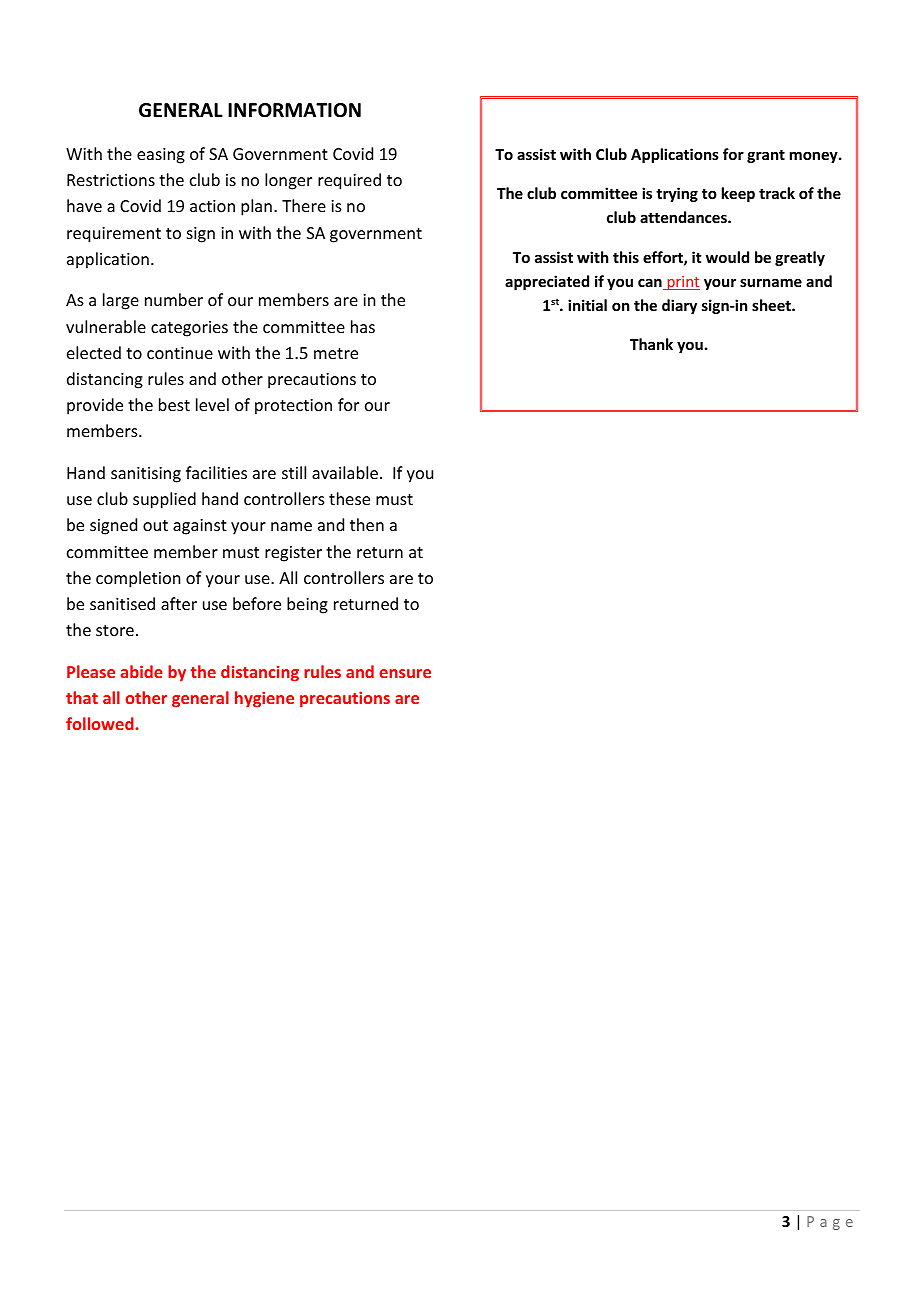 The image size is (924, 1308). What do you see at coordinates (161, 156) in the screenshot?
I see `easing` at bounding box center [161, 156].
